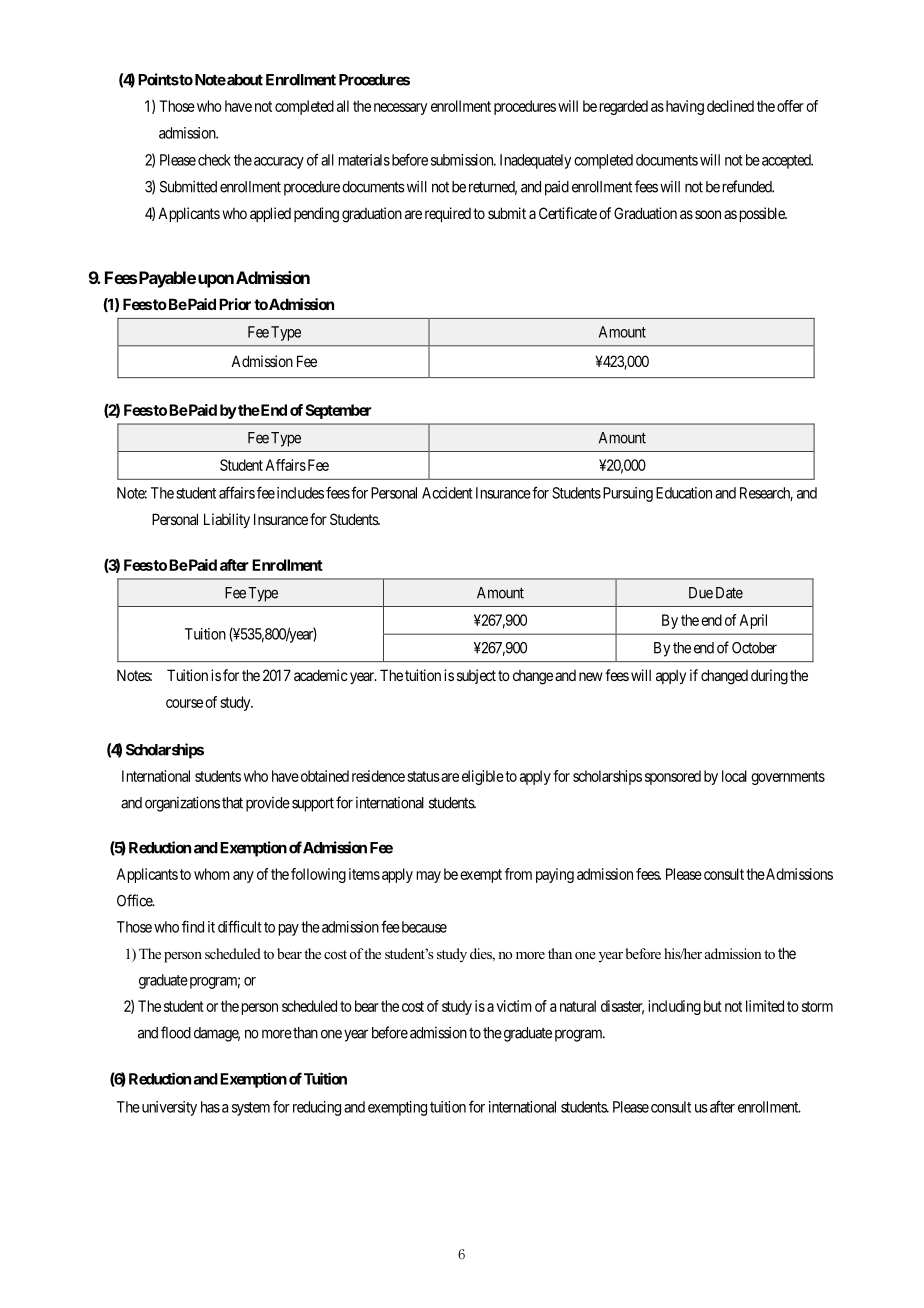 The width and height of the screenshot is (924, 1308). What do you see at coordinates (447, 493) in the screenshot?
I see `Accident` at bounding box center [447, 493].
